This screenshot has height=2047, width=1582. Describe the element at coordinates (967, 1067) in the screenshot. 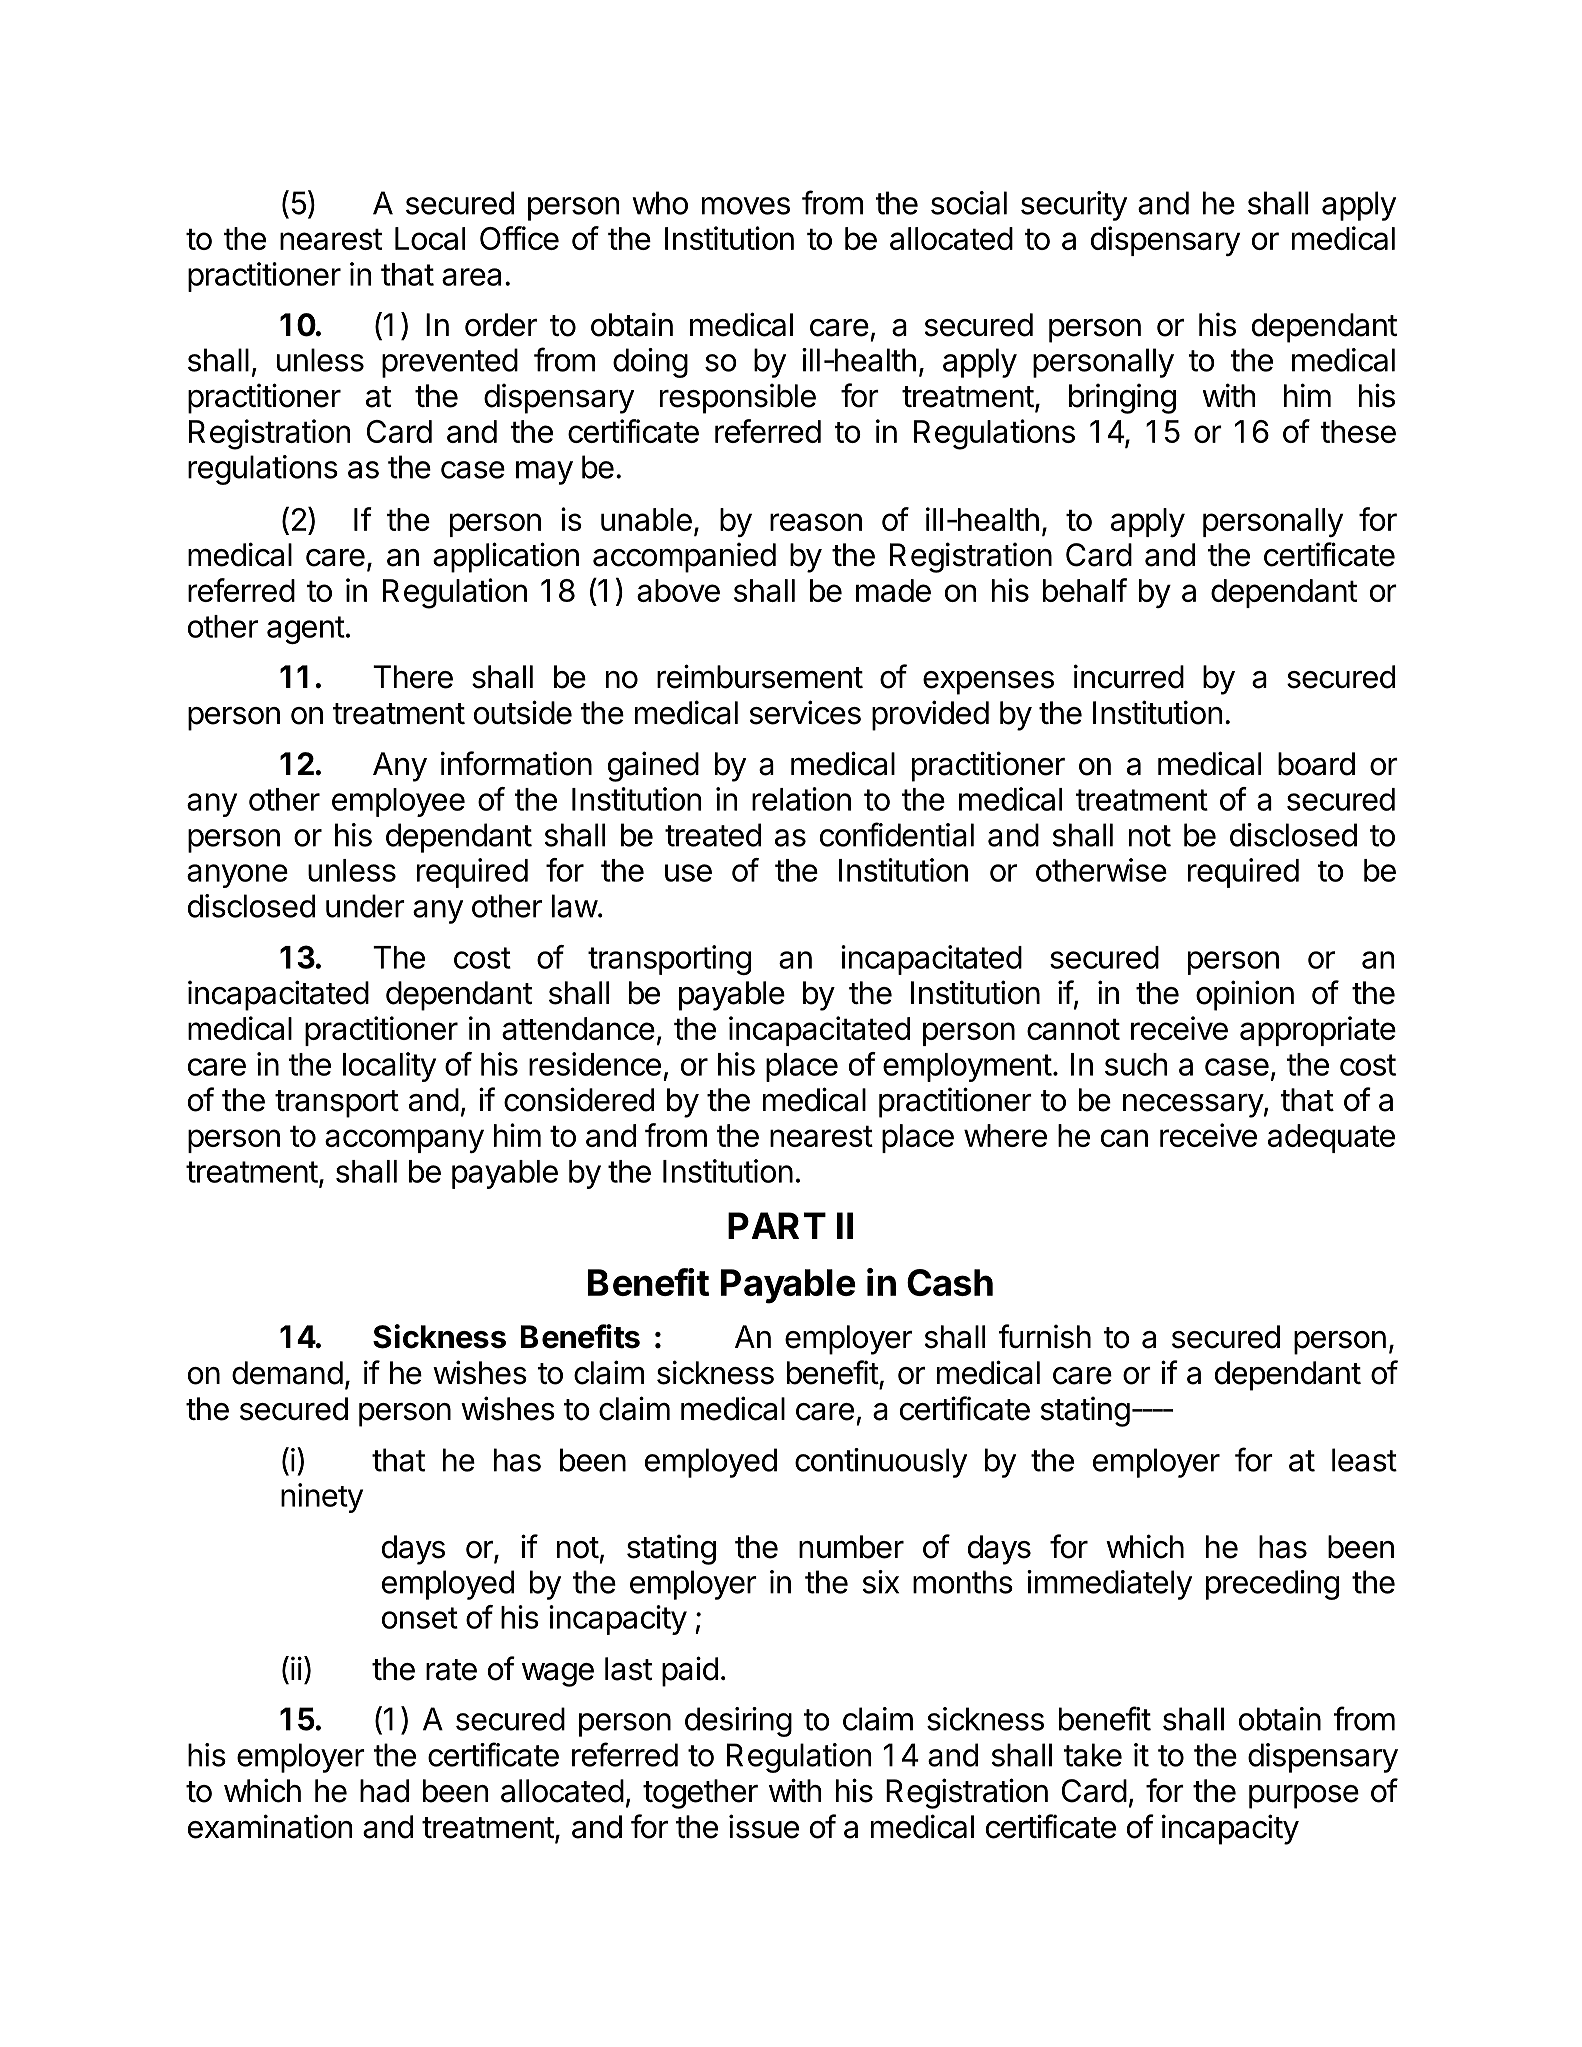

I see `employment` at that location.
